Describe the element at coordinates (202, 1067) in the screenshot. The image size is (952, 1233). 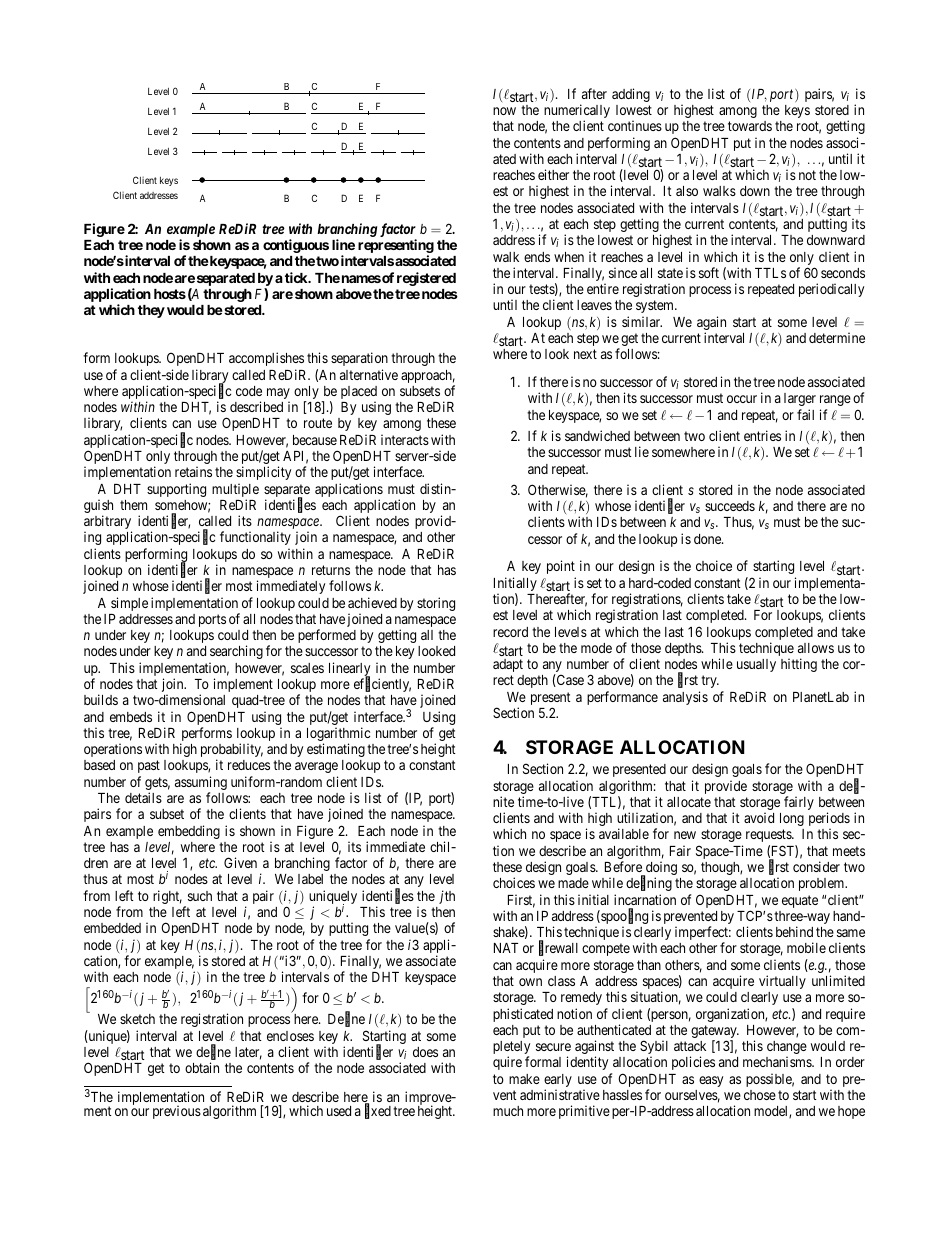
I see `obtain` at that location.
